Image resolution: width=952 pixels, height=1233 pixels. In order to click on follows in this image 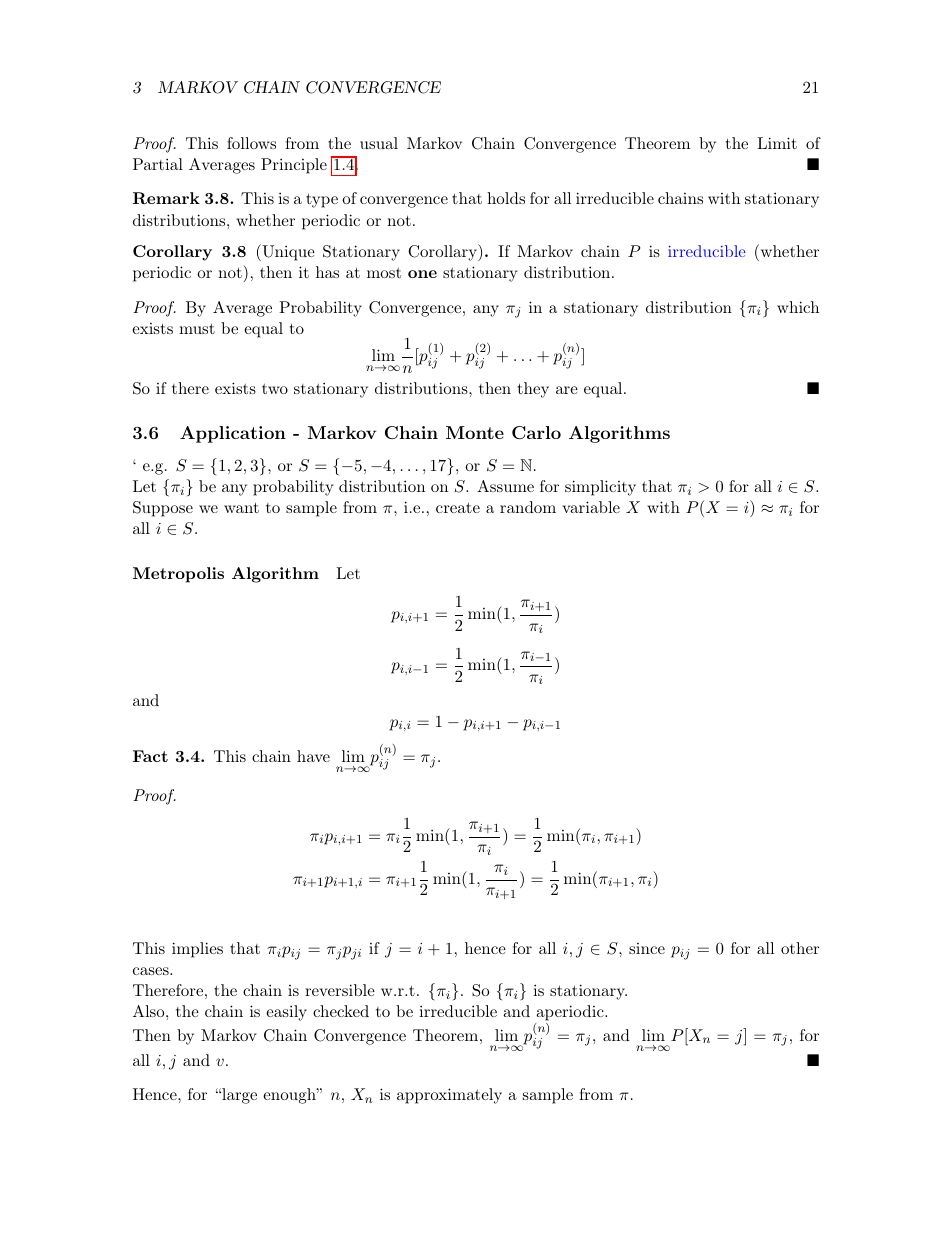, I will do `click(251, 143)`.
